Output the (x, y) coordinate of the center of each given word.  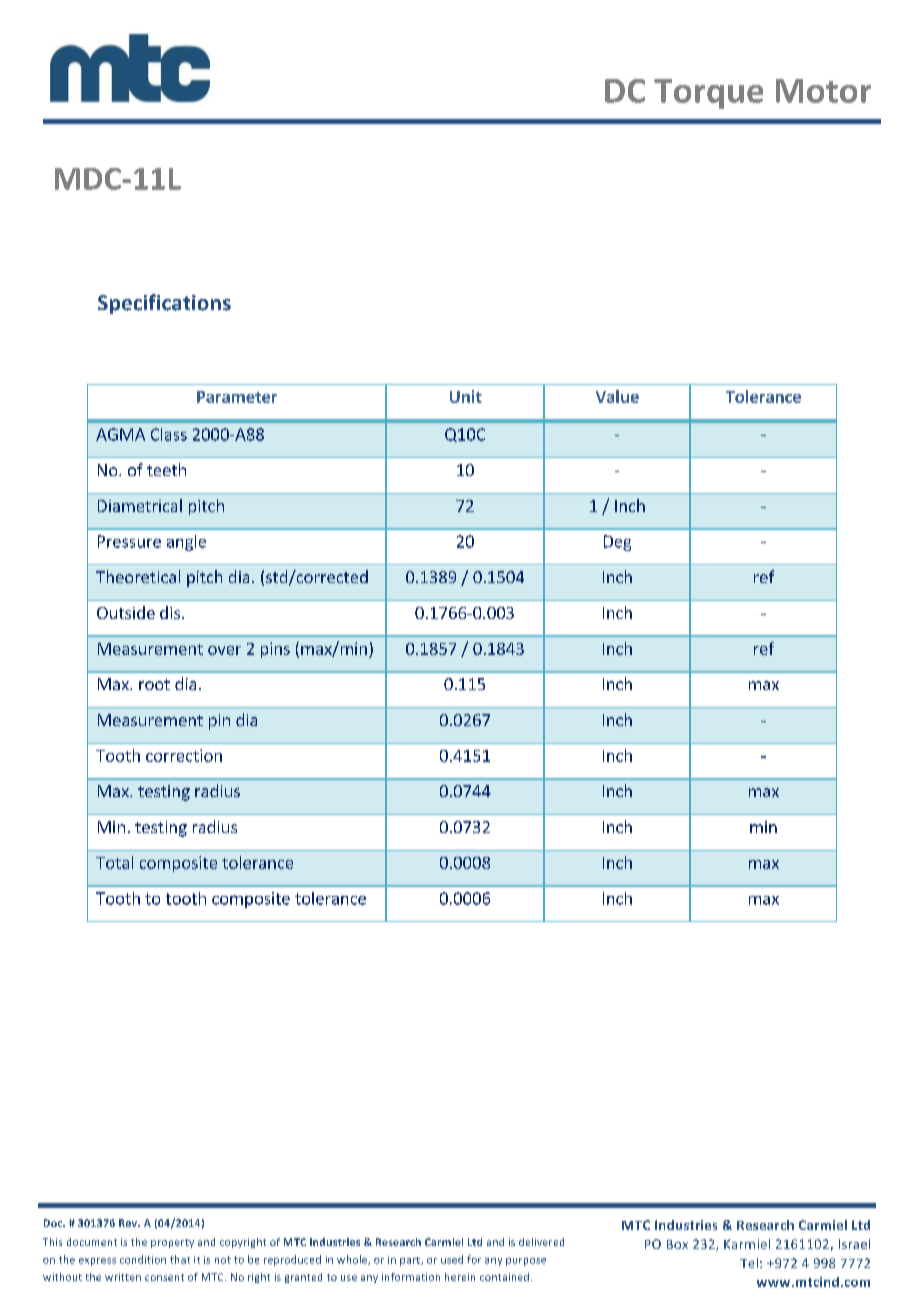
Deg (617, 543)
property (172, 1243)
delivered (541, 1242)
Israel (854, 1244)
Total (114, 862)
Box (677, 1244)
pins (275, 650)
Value (617, 396)
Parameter (237, 397)
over (224, 650)
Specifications (164, 304)
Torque (708, 94)
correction (184, 755)
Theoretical (138, 576)
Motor (823, 91)
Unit (466, 396)
